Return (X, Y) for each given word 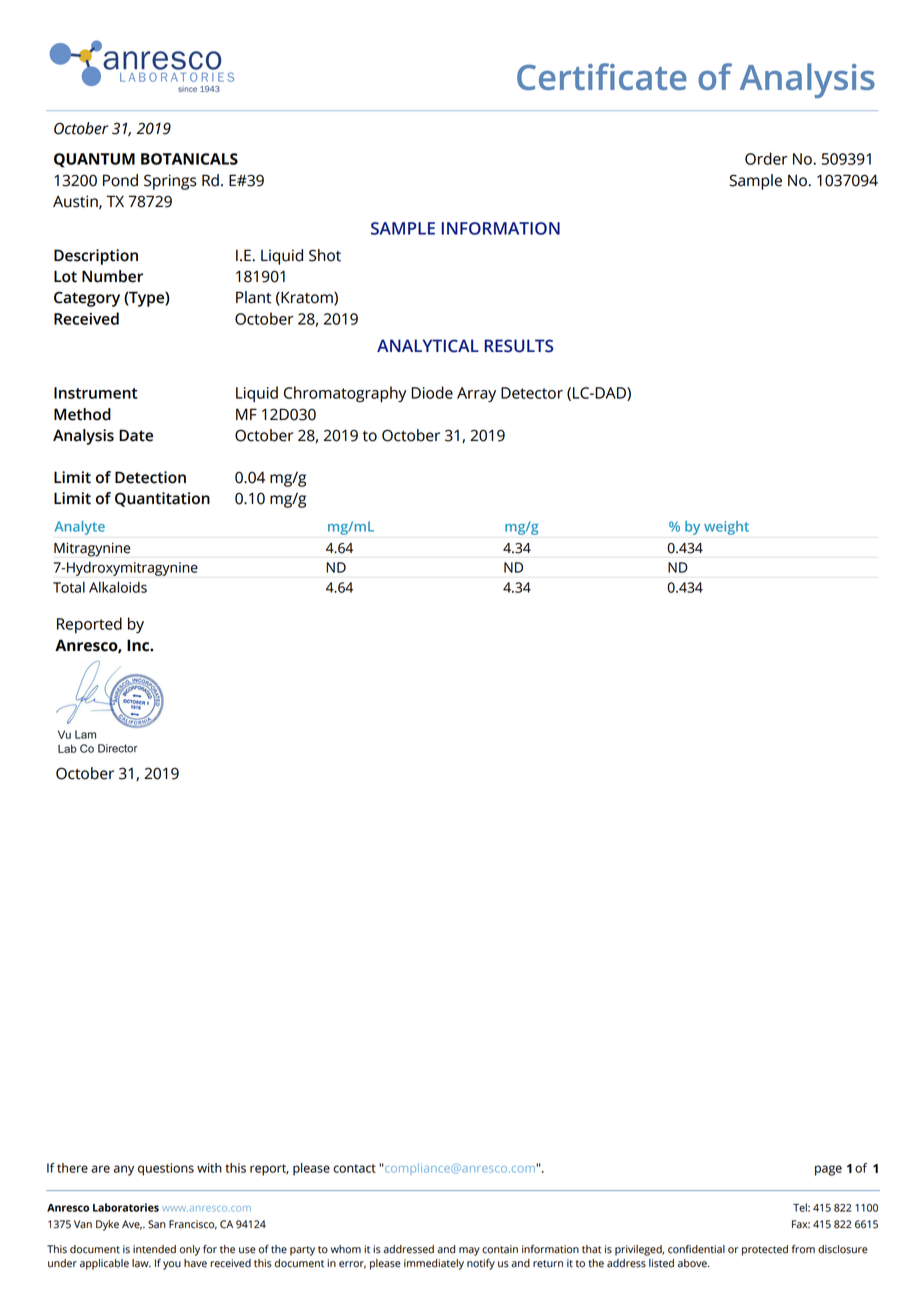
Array (476, 395)
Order (766, 158)
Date (136, 435)
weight (726, 528)
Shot (325, 255)
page (828, 1170)
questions (166, 1169)
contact (354, 1168)
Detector (532, 393)
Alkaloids (118, 587)
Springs (170, 182)
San (157, 1224)
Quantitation (162, 499)
